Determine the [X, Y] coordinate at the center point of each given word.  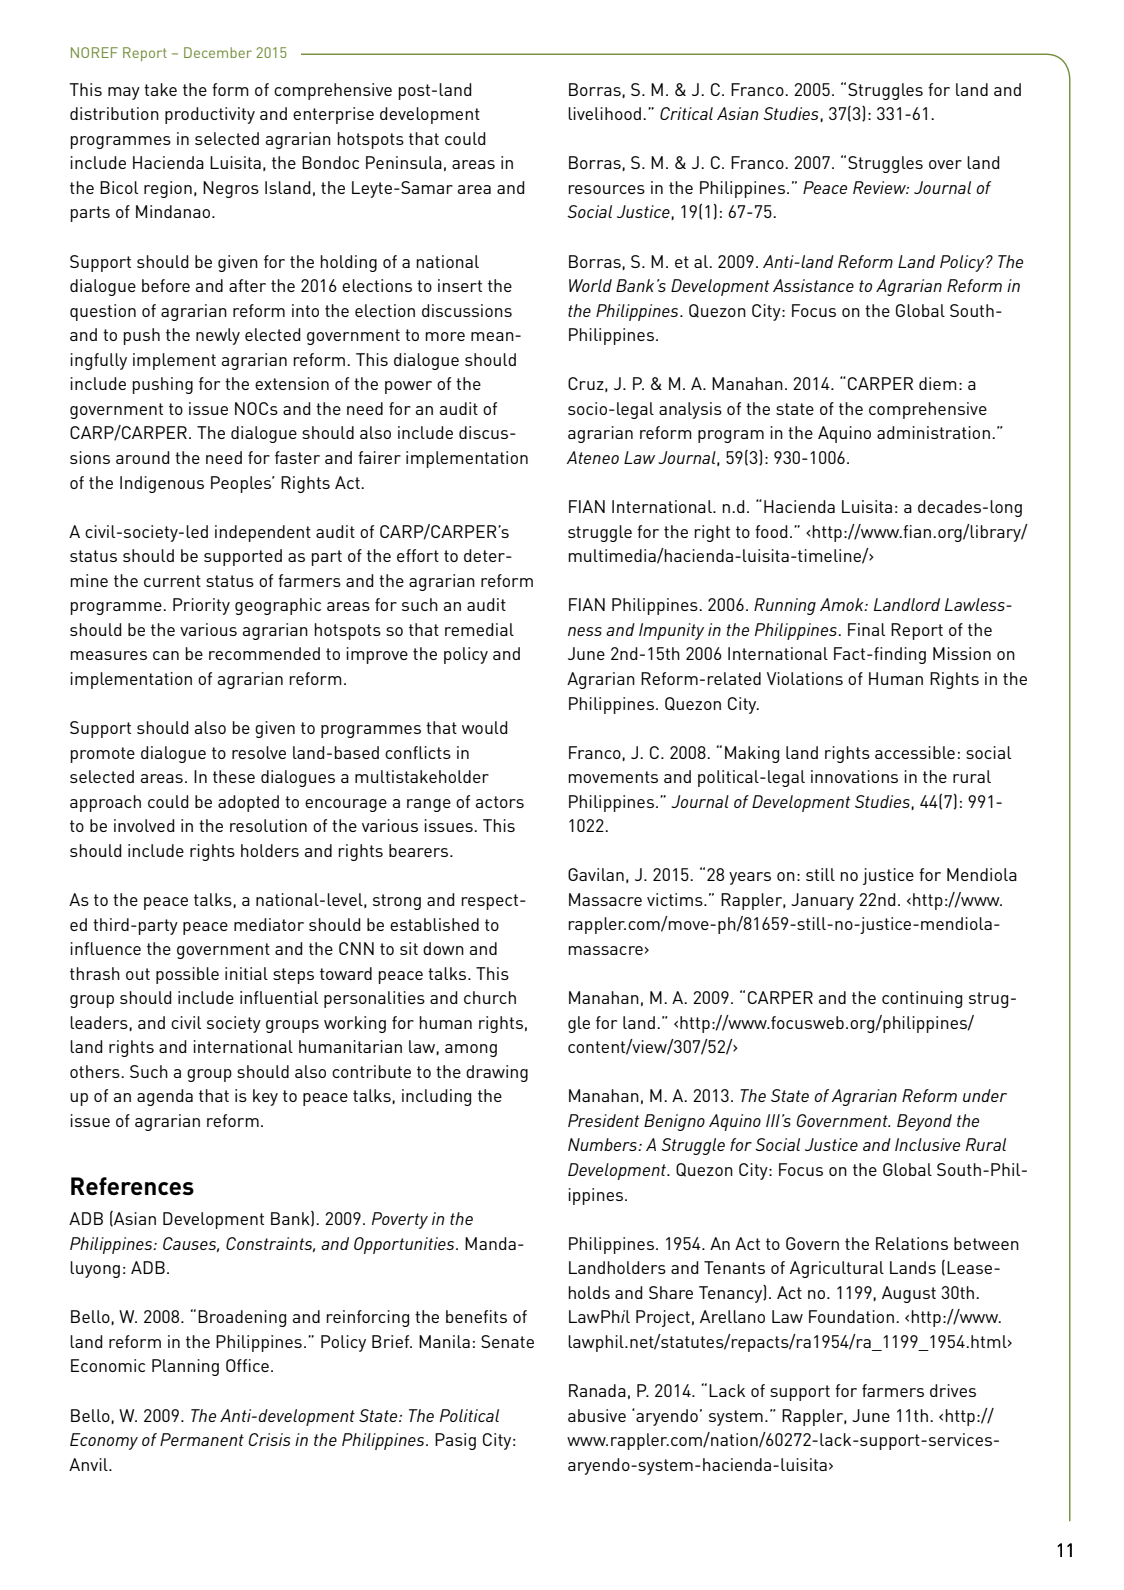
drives [953, 1390]
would [485, 727]
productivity [210, 115]
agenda [165, 1097]
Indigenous [162, 484]
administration [933, 432]
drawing [497, 1073]
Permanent [202, 1439]
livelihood [604, 113]
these [234, 776]
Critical [686, 113]
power [408, 387]
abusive [597, 1415]
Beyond [924, 1122]
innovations [854, 776]
